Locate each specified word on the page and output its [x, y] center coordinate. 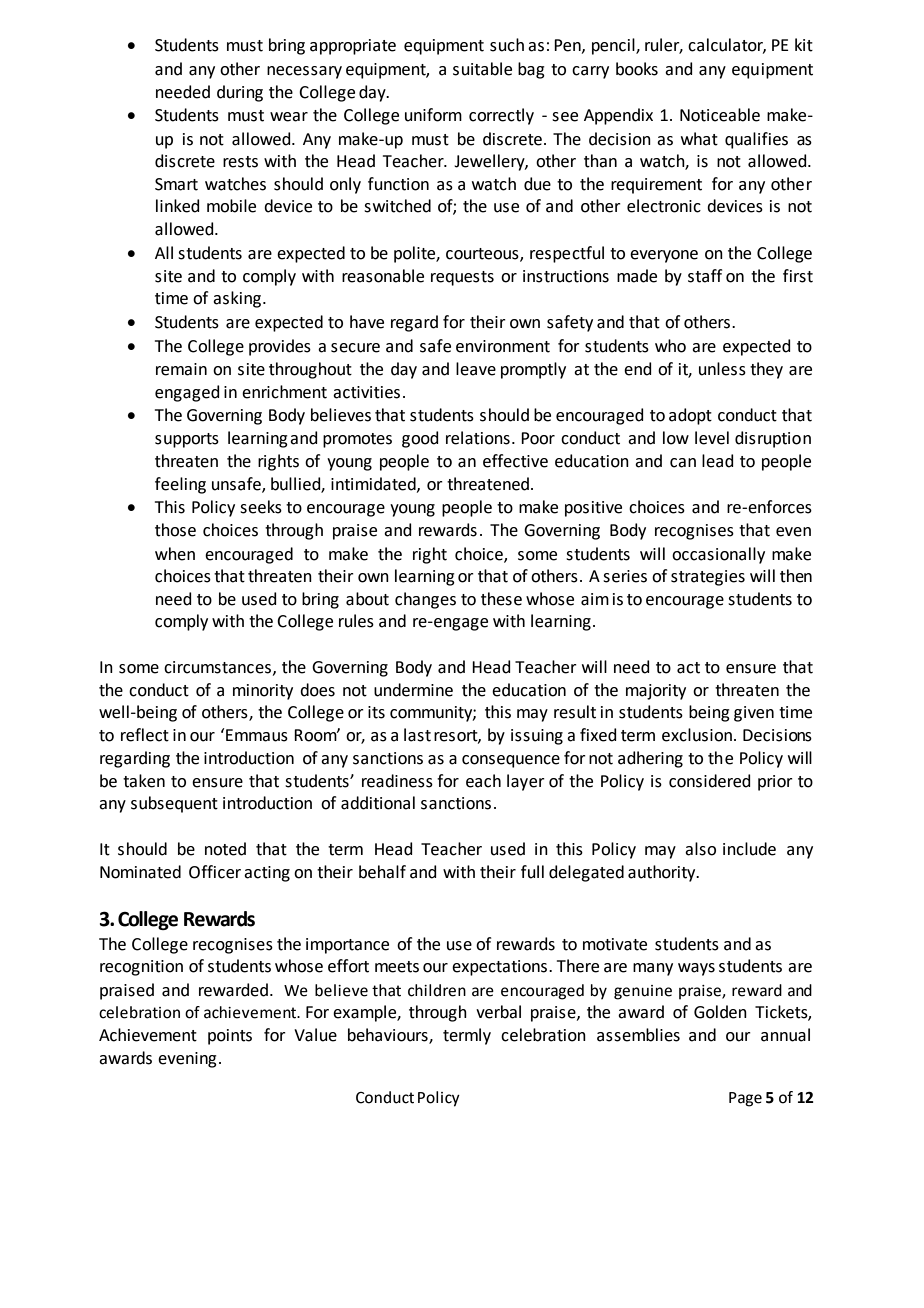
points [230, 1037]
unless [722, 369]
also [700, 849]
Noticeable [720, 115]
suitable [482, 69]
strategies [708, 578]
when [175, 554]
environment [503, 346]
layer [526, 782]
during [240, 93]
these [501, 599]
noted [225, 849]
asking [237, 299]
